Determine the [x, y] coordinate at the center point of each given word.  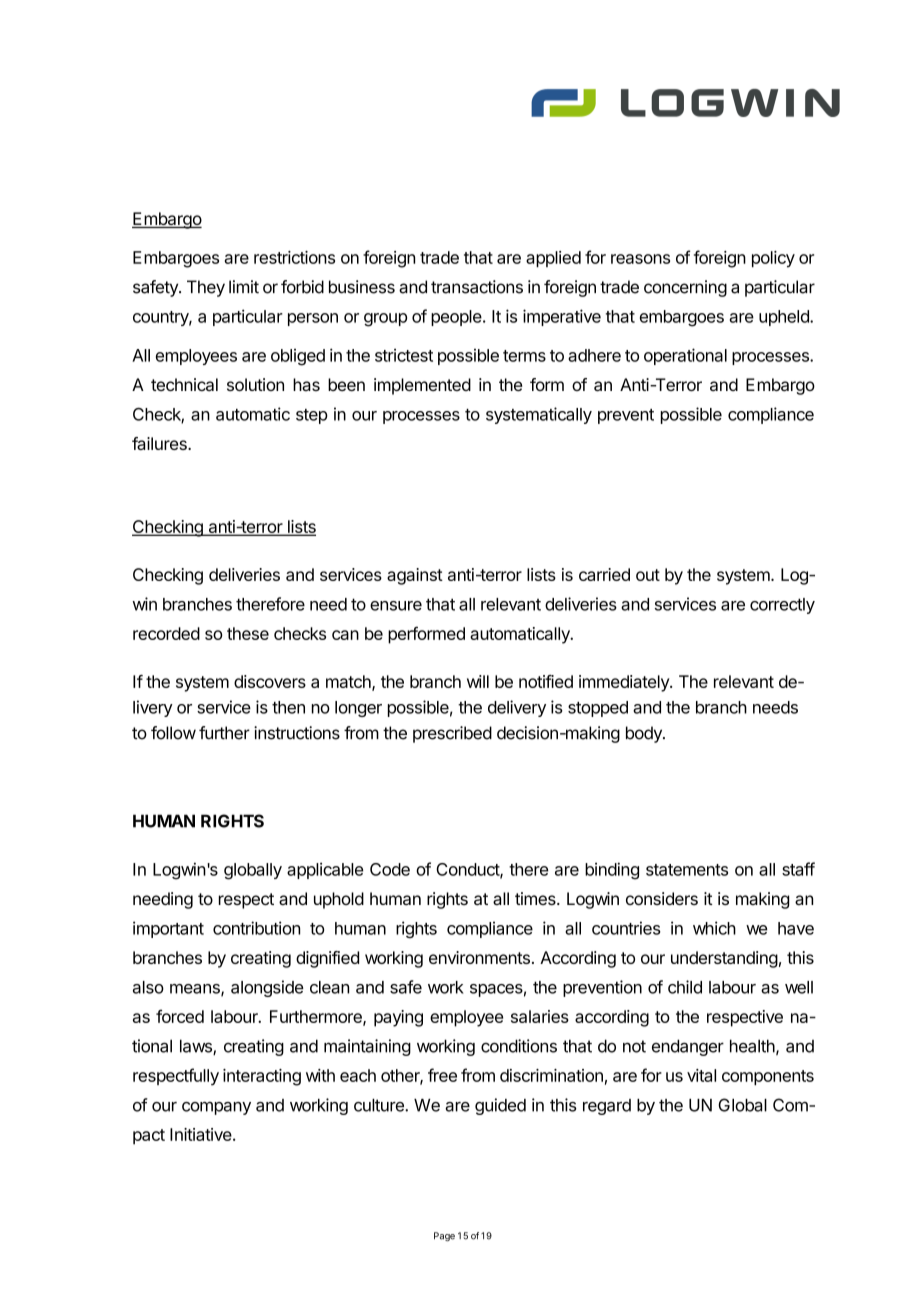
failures [160, 443]
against [415, 576]
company [216, 1108]
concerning [685, 288]
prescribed [452, 734]
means [196, 990]
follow [173, 733]
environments [479, 957]
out [648, 575]
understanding [724, 959]
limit [244, 287]
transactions [477, 287]
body [645, 734]
